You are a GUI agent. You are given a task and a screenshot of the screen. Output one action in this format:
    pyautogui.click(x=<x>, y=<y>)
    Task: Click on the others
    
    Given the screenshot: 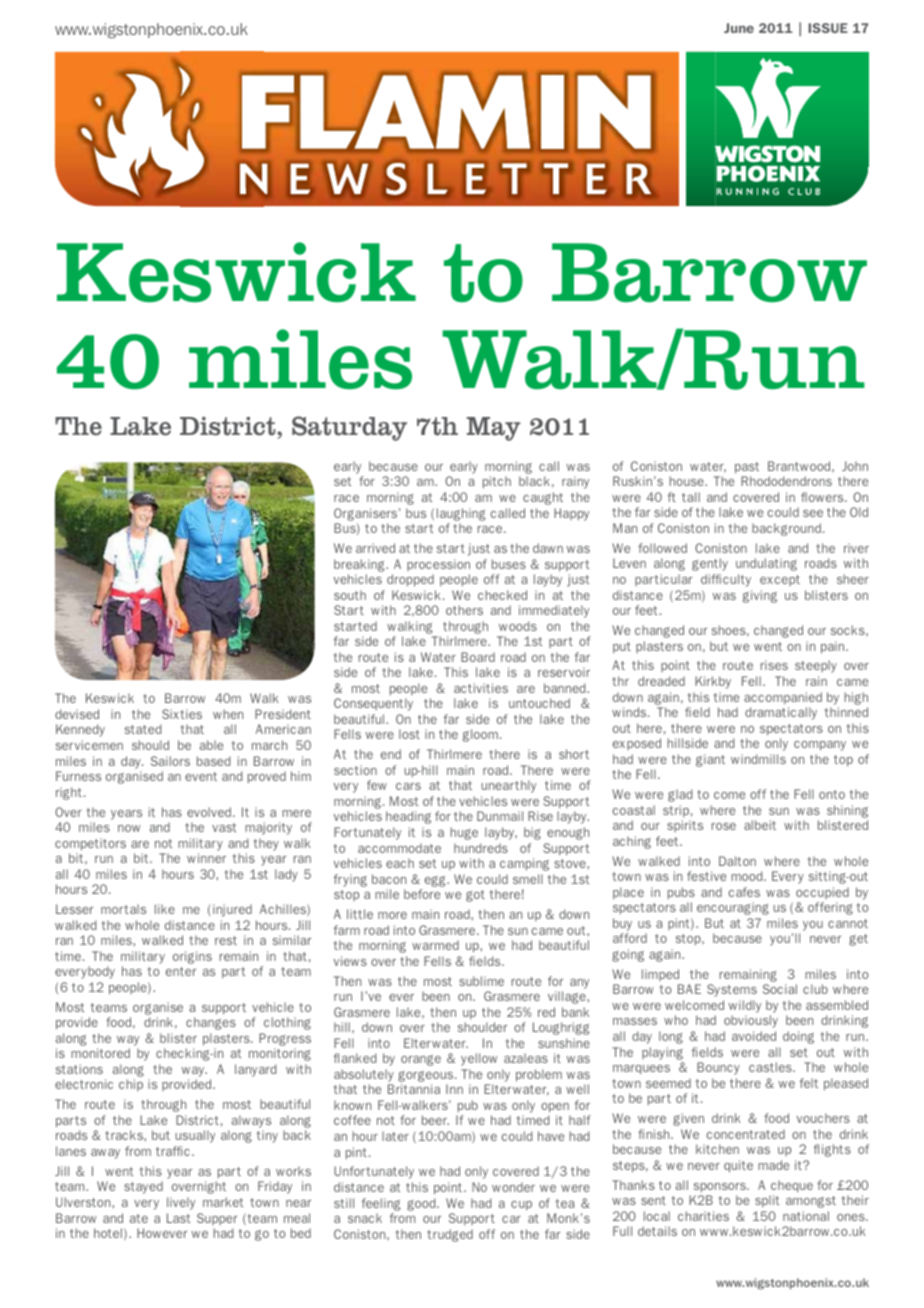 What is the action you would take?
    pyautogui.click(x=464, y=610)
